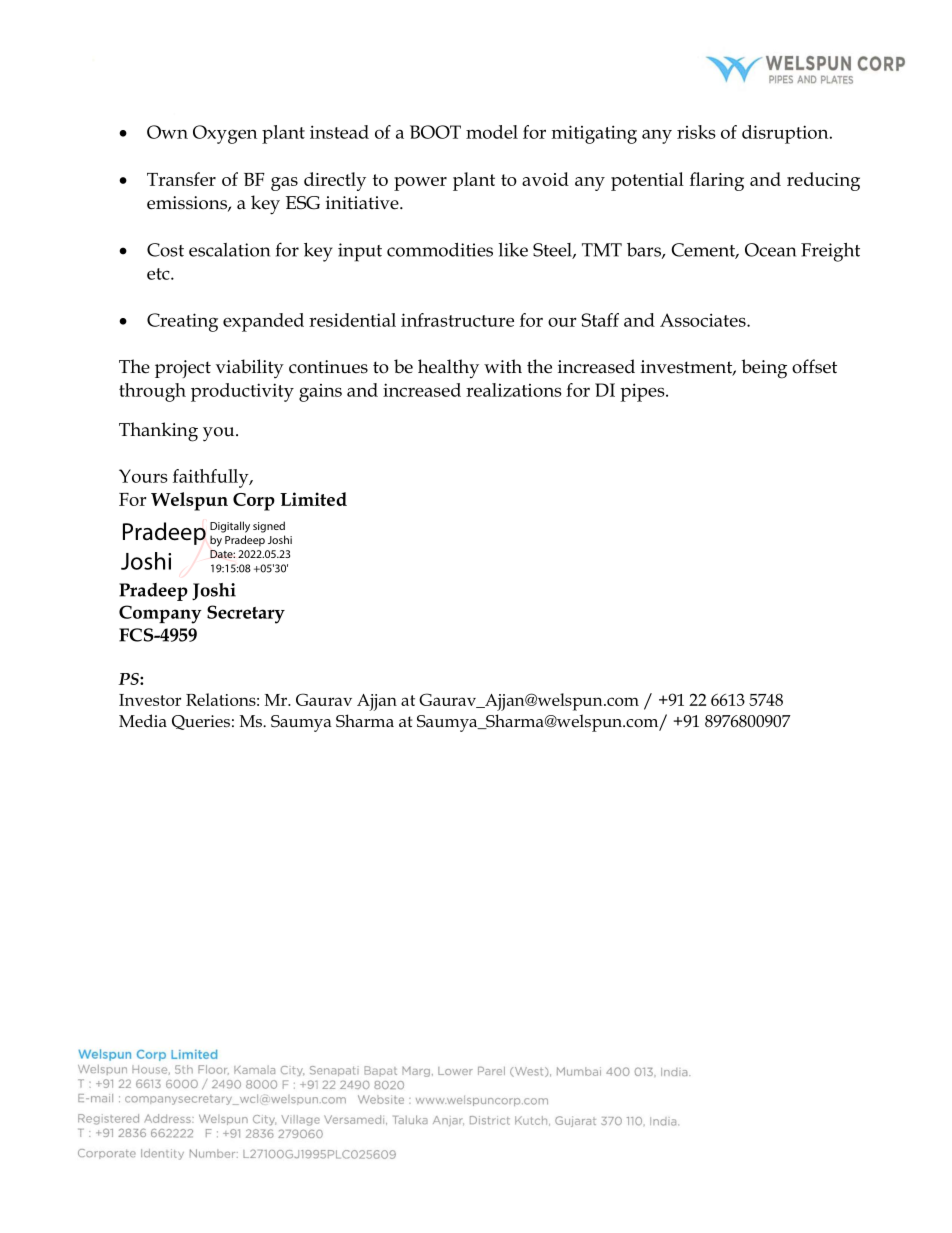  What do you see at coordinates (201, 722) in the screenshot?
I see `Queries` at bounding box center [201, 722].
